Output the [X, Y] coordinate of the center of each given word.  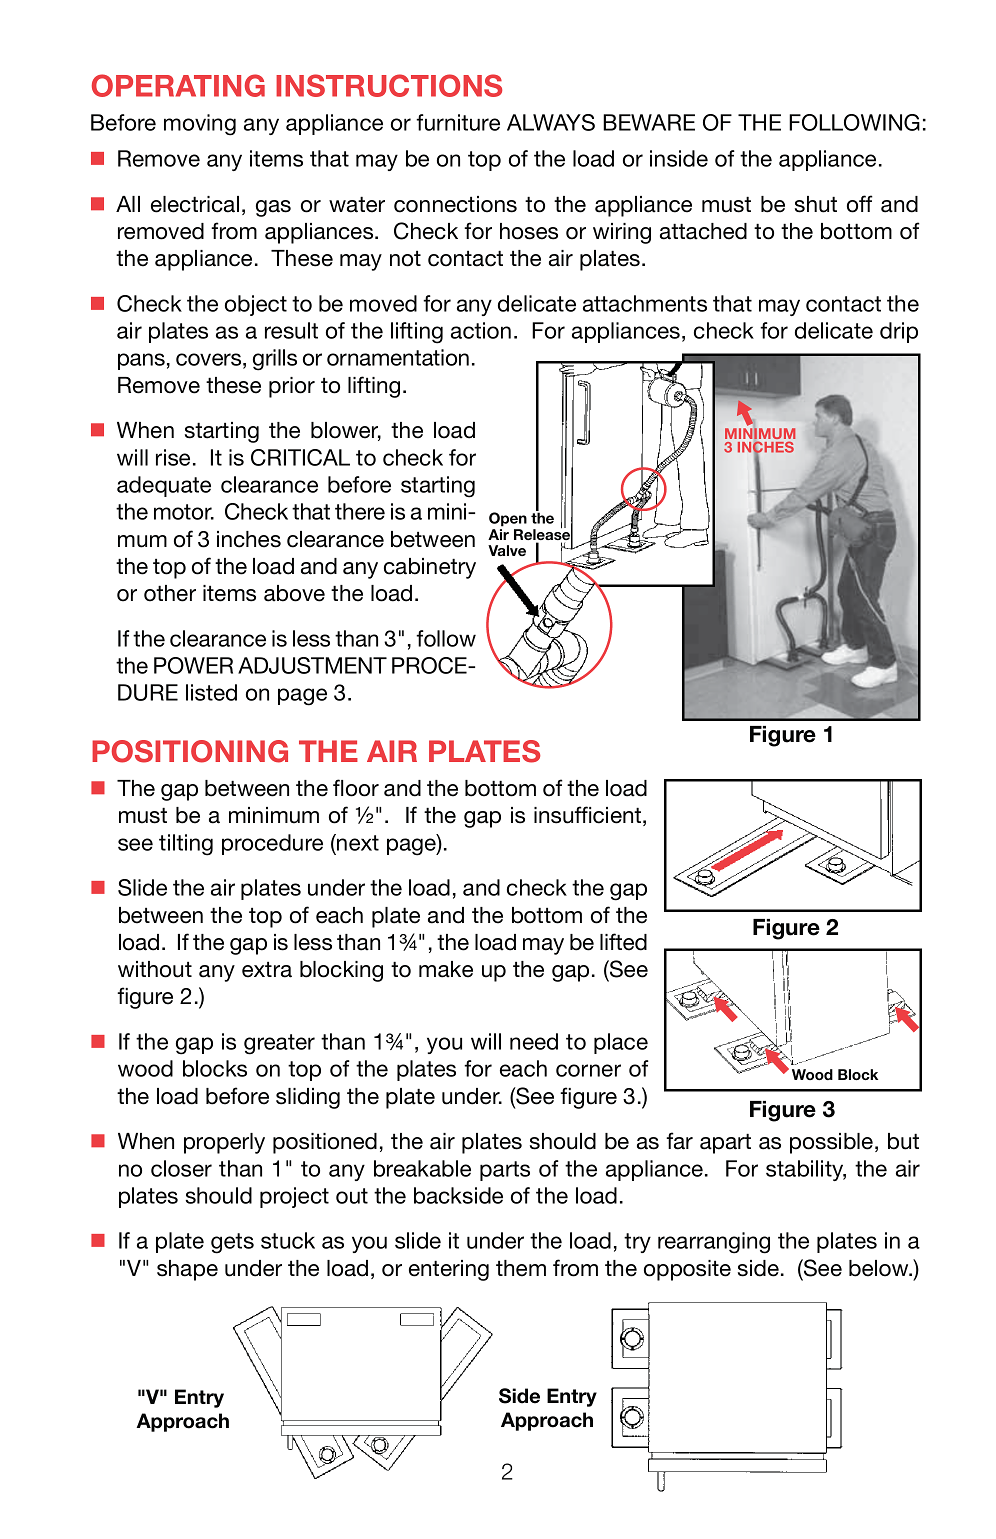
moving [200, 125]
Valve [507, 550]
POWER [193, 665]
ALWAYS [551, 122]
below [880, 1268]
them [521, 1268]
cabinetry [430, 568]
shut [816, 204]
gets [232, 1243]
